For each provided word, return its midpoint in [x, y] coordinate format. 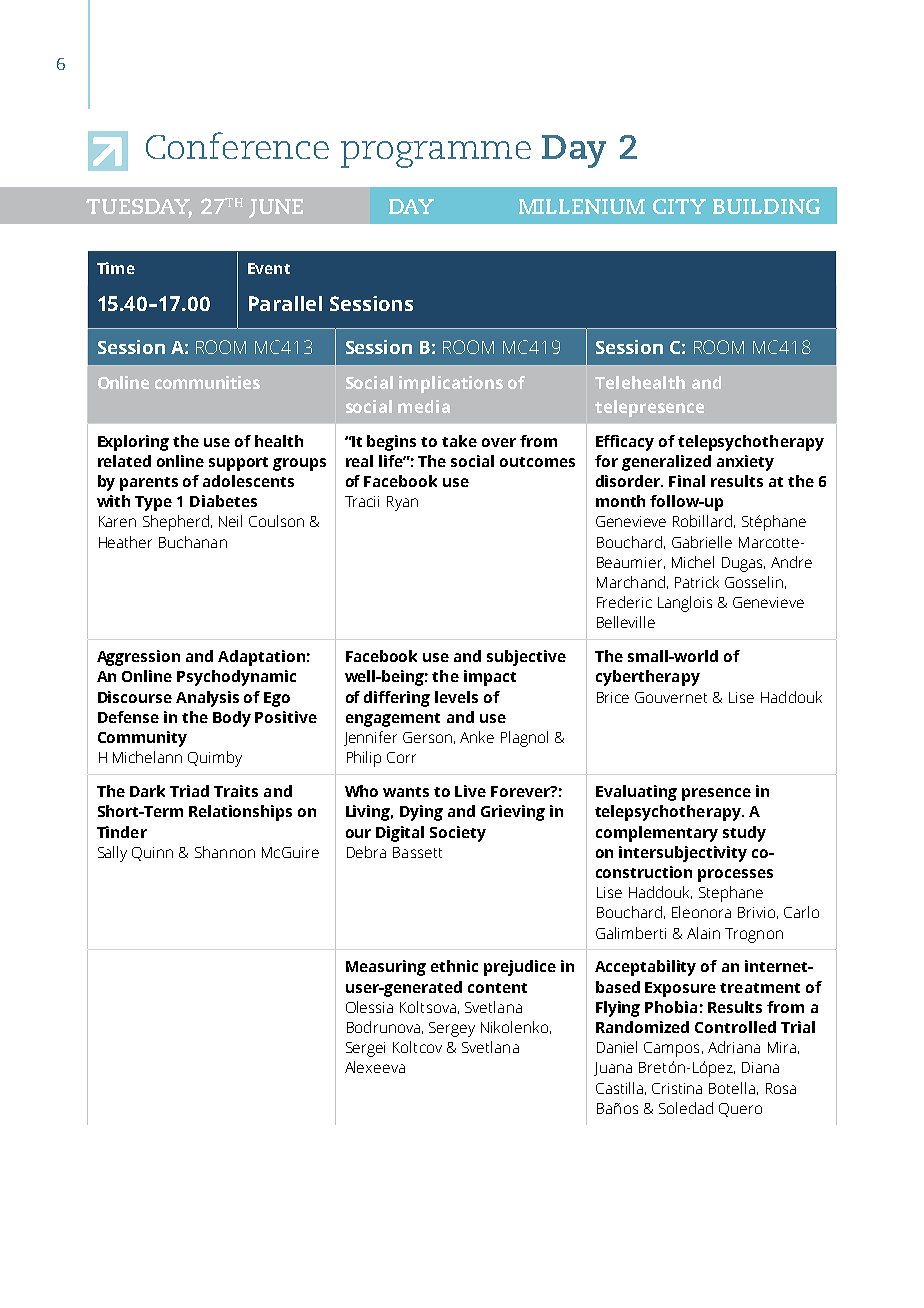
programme [436, 154]
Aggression [138, 658]
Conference [237, 145]
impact [490, 678]
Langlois [685, 604]
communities [207, 382]
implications [451, 384]
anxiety [745, 463]
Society [458, 834]
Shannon [225, 852]
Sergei [365, 1049]
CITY [679, 206]
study [744, 834]
